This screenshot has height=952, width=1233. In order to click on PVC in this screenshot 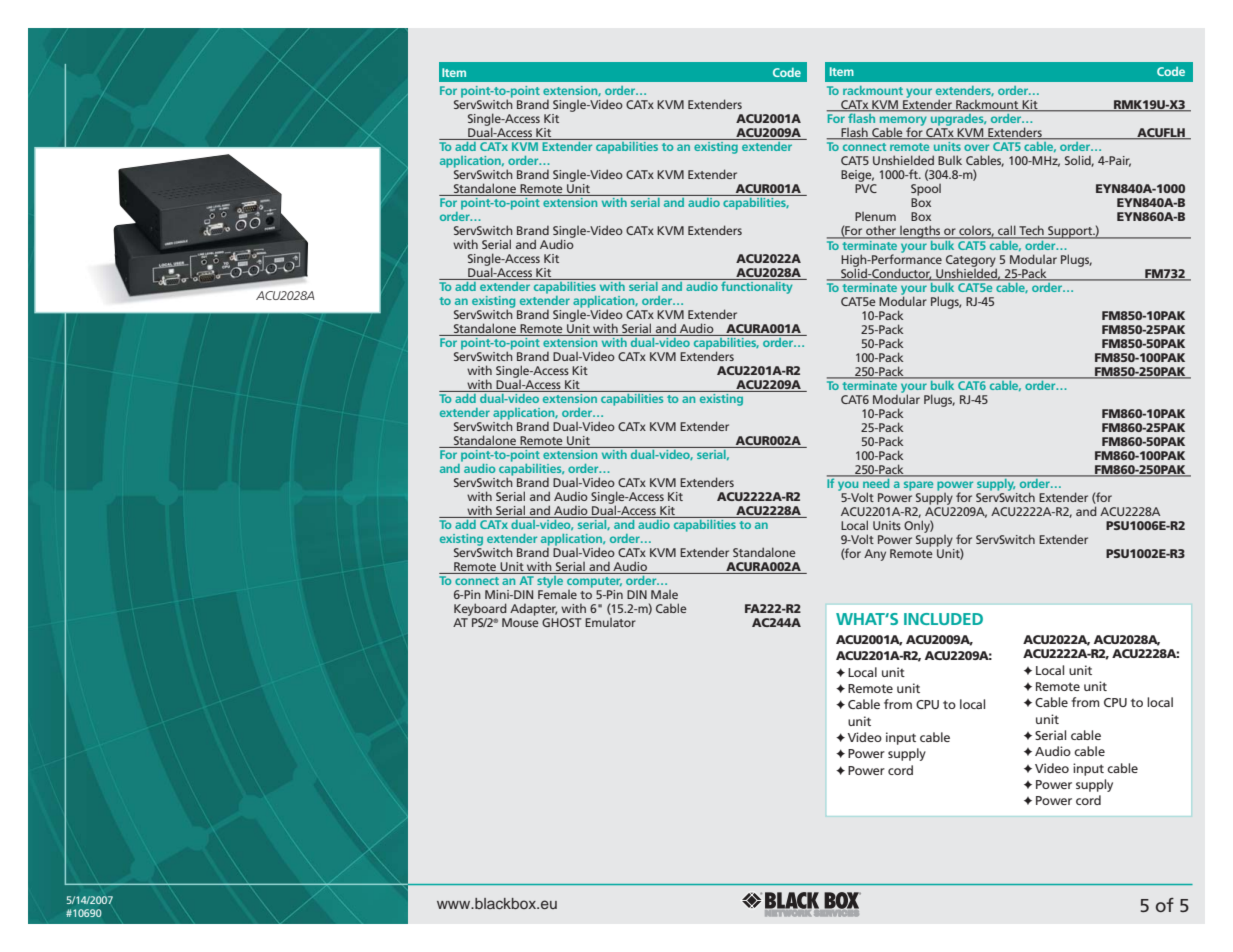, I will do `click(866, 188)`.
